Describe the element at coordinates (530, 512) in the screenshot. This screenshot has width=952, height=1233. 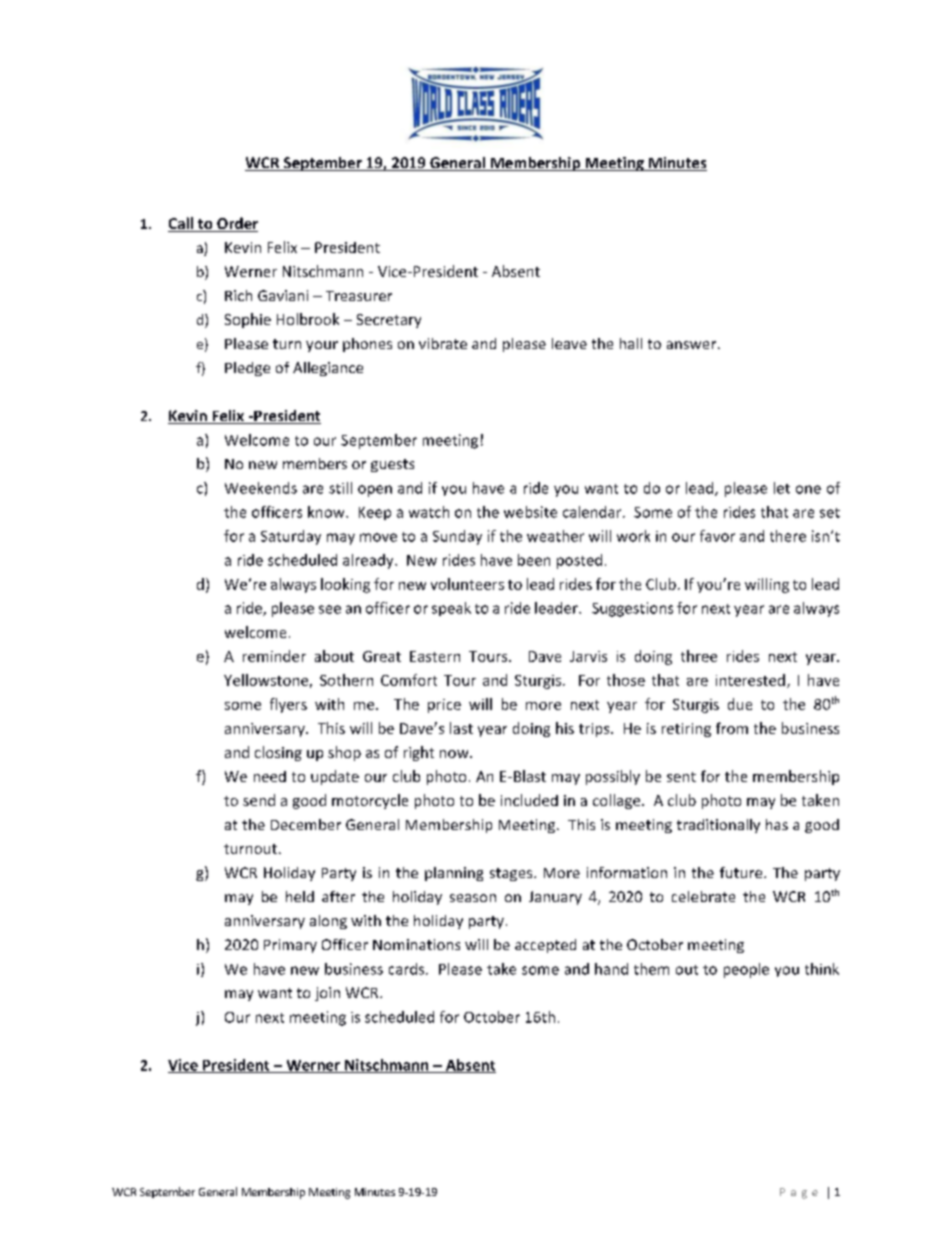
I see `website` at that location.
